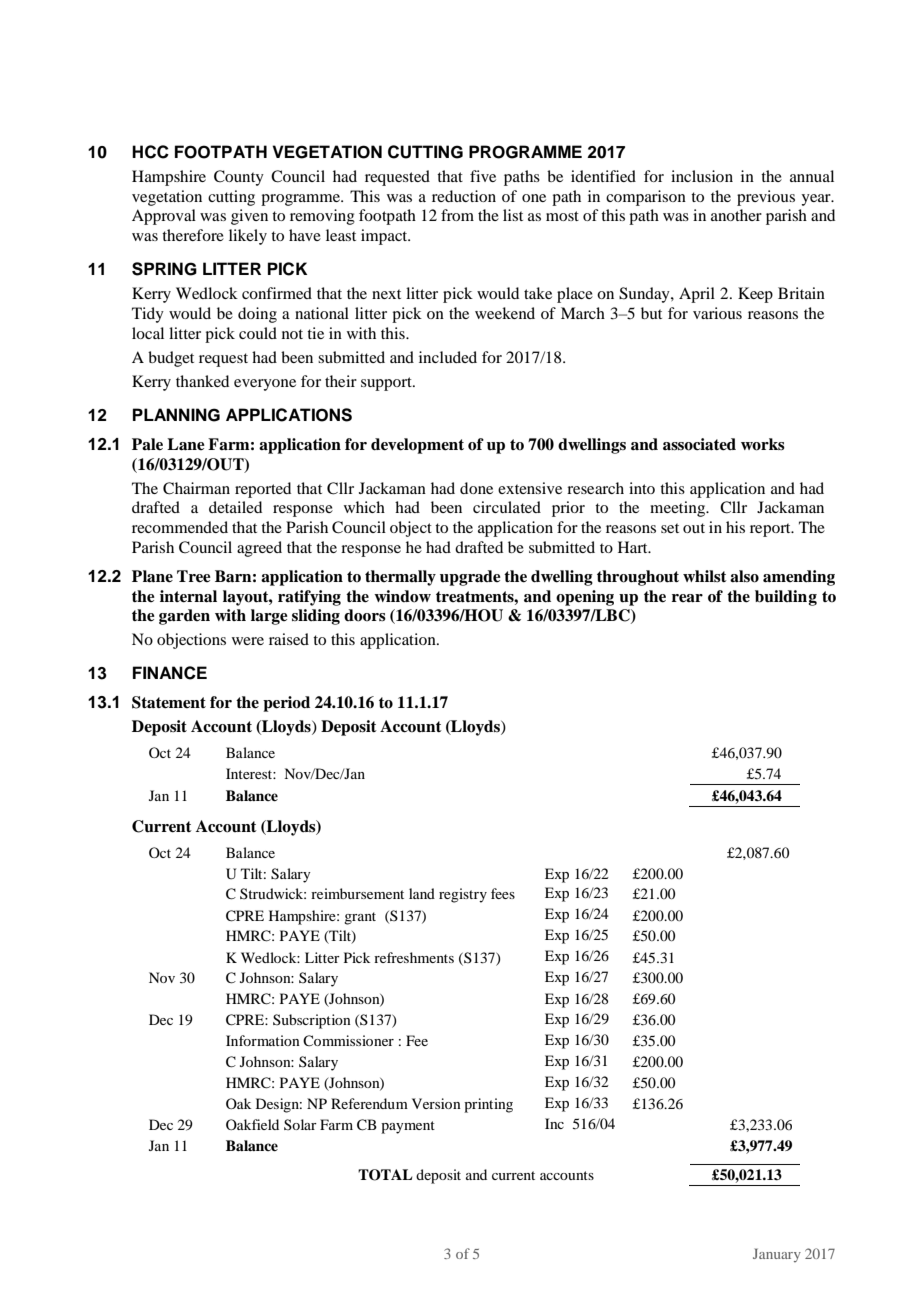  Describe the element at coordinates (503, 893) in the document. I see `fees` at that location.
